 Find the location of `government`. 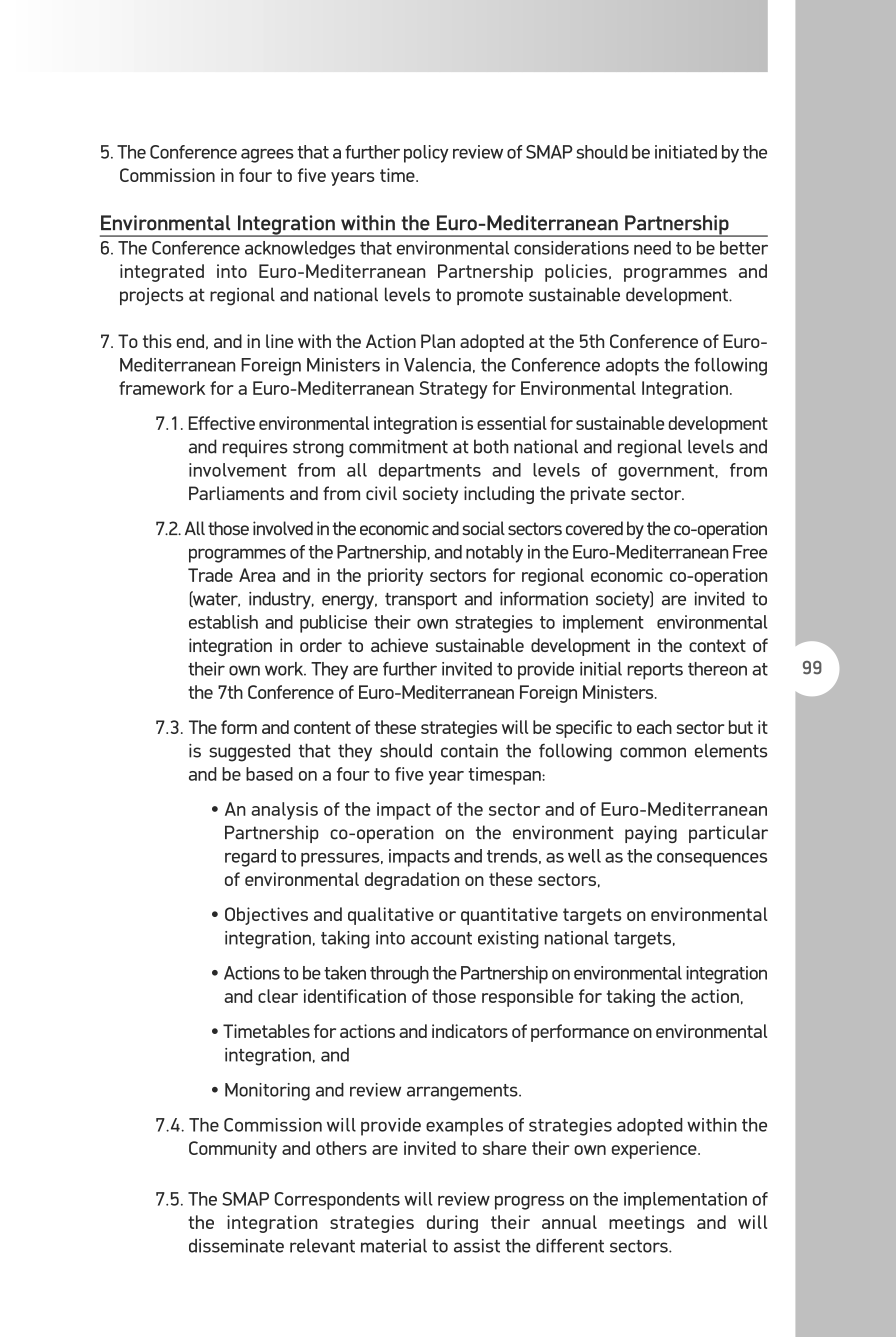

government is located at coordinates (666, 472).
